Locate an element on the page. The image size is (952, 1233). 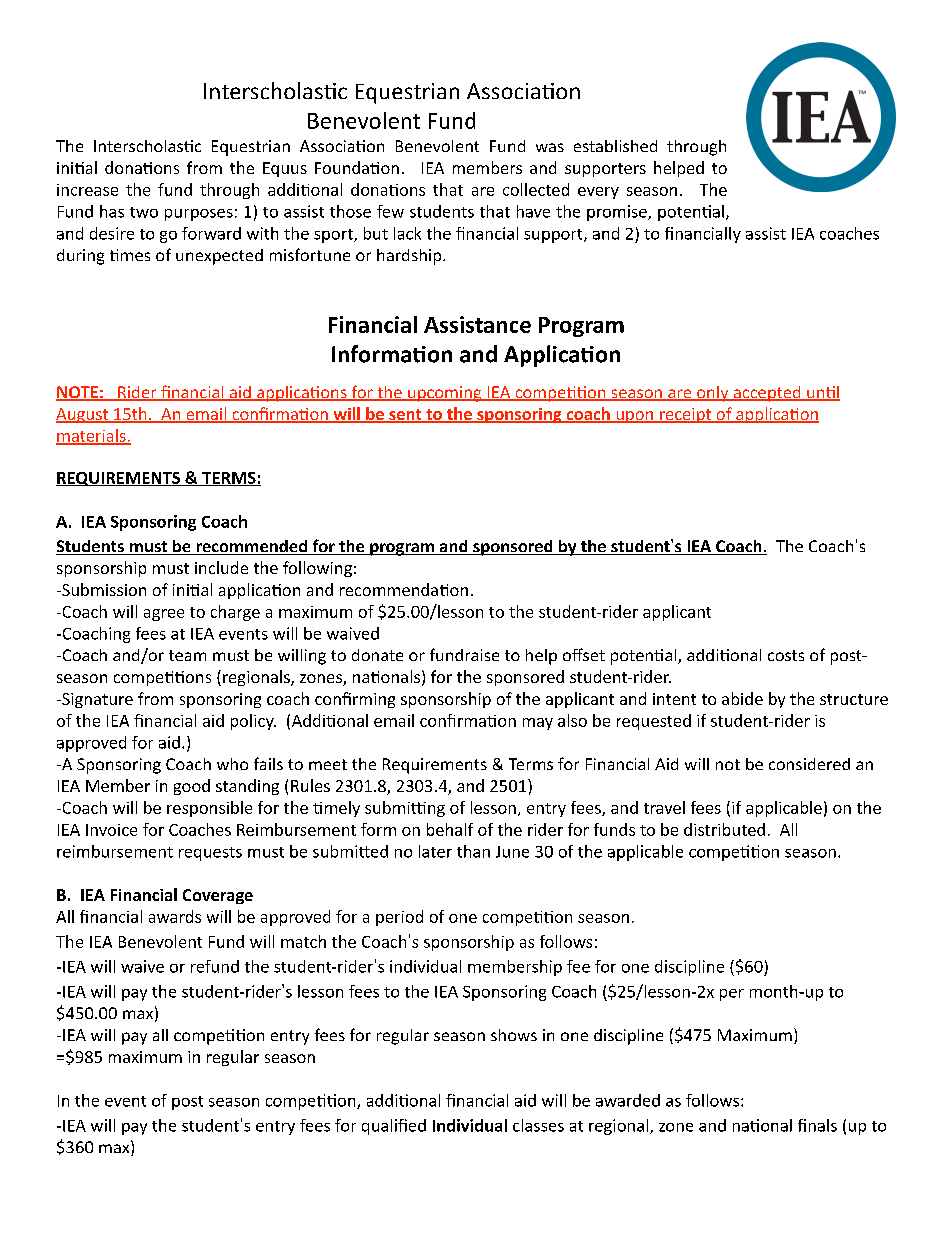
considered is located at coordinates (809, 764).
